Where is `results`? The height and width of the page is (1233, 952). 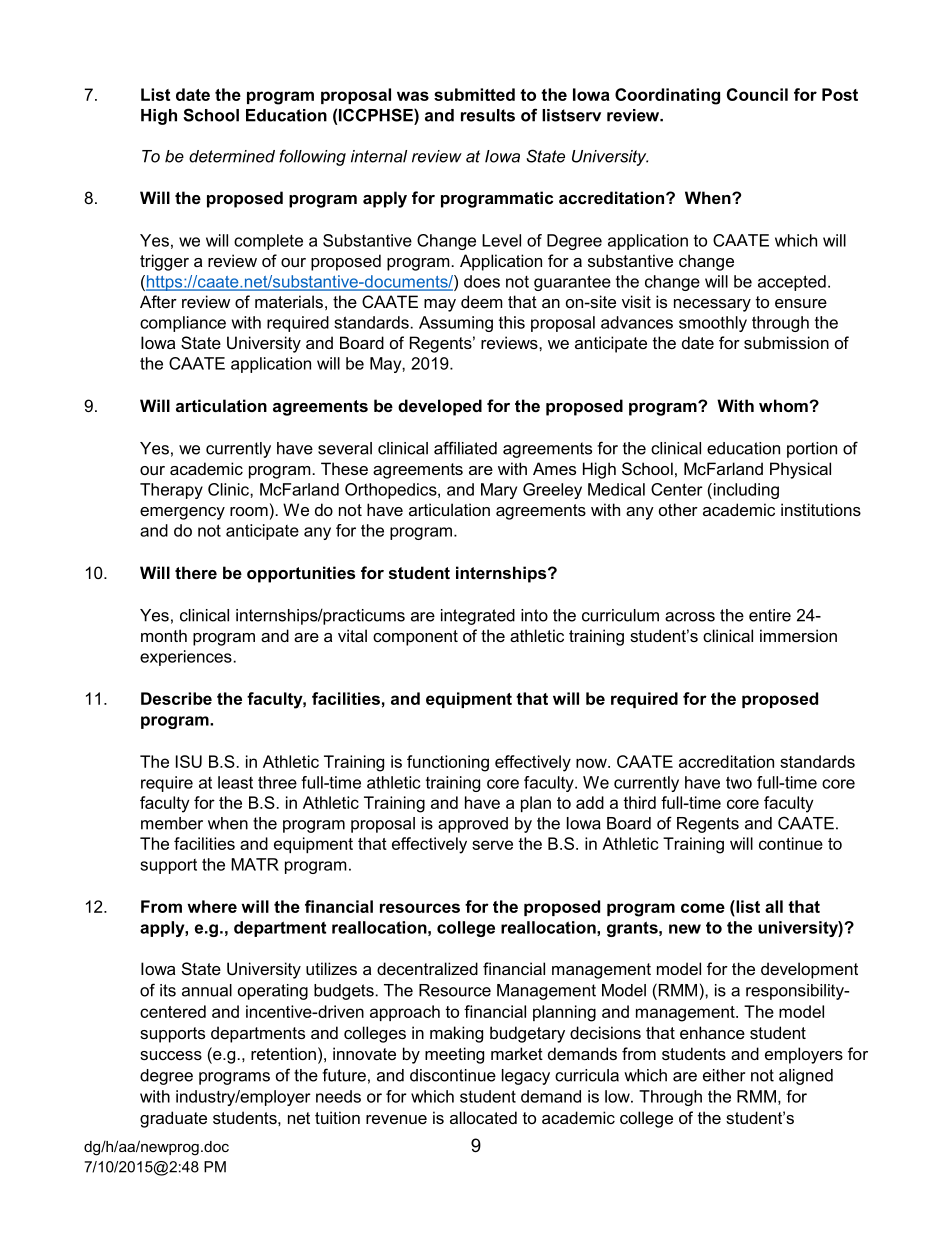 results is located at coordinates (488, 115).
